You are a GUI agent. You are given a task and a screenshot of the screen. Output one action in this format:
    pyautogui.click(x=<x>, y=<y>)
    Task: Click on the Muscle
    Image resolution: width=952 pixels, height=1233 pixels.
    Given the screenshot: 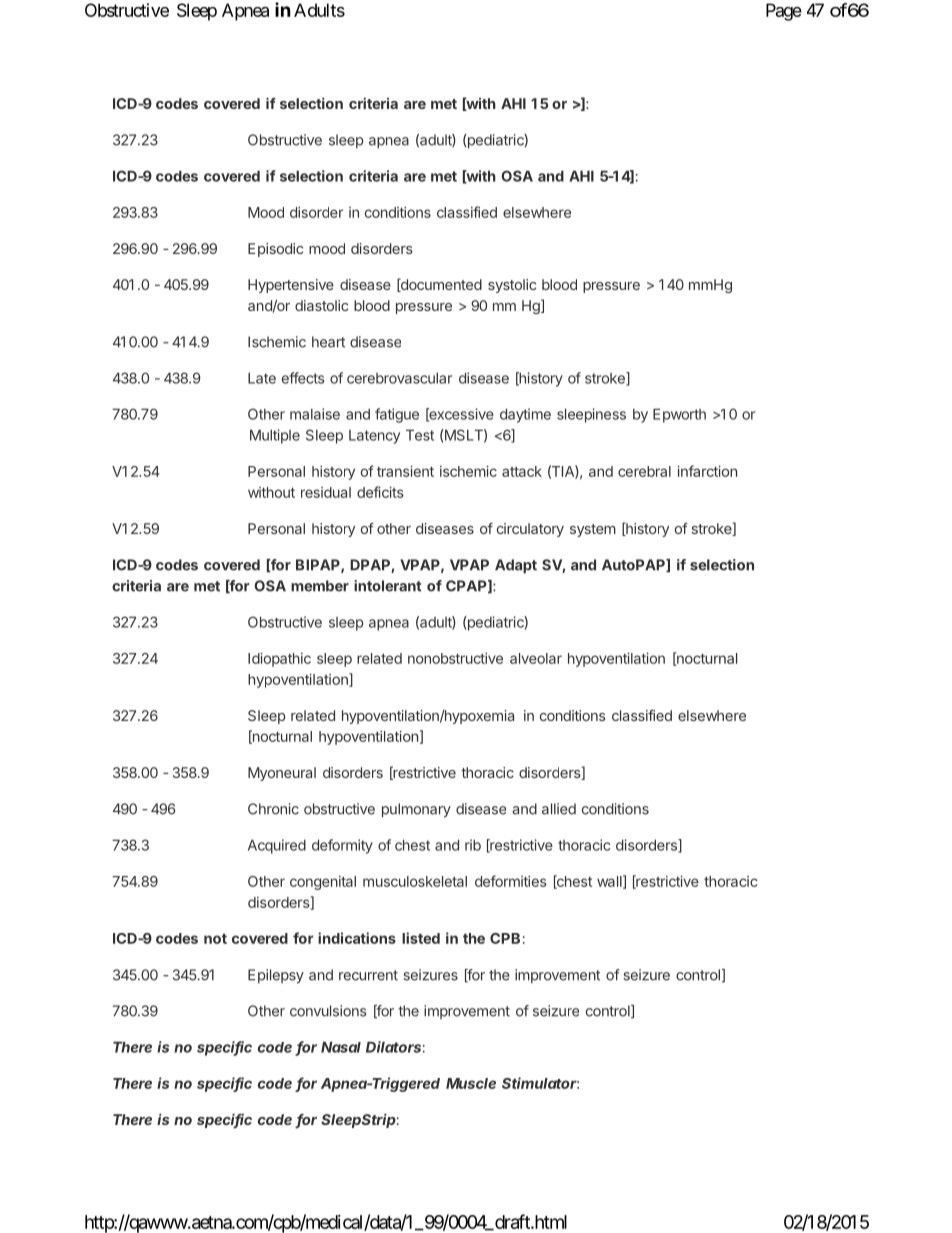 What is the action you would take?
    pyautogui.click(x=471, y=1083)
